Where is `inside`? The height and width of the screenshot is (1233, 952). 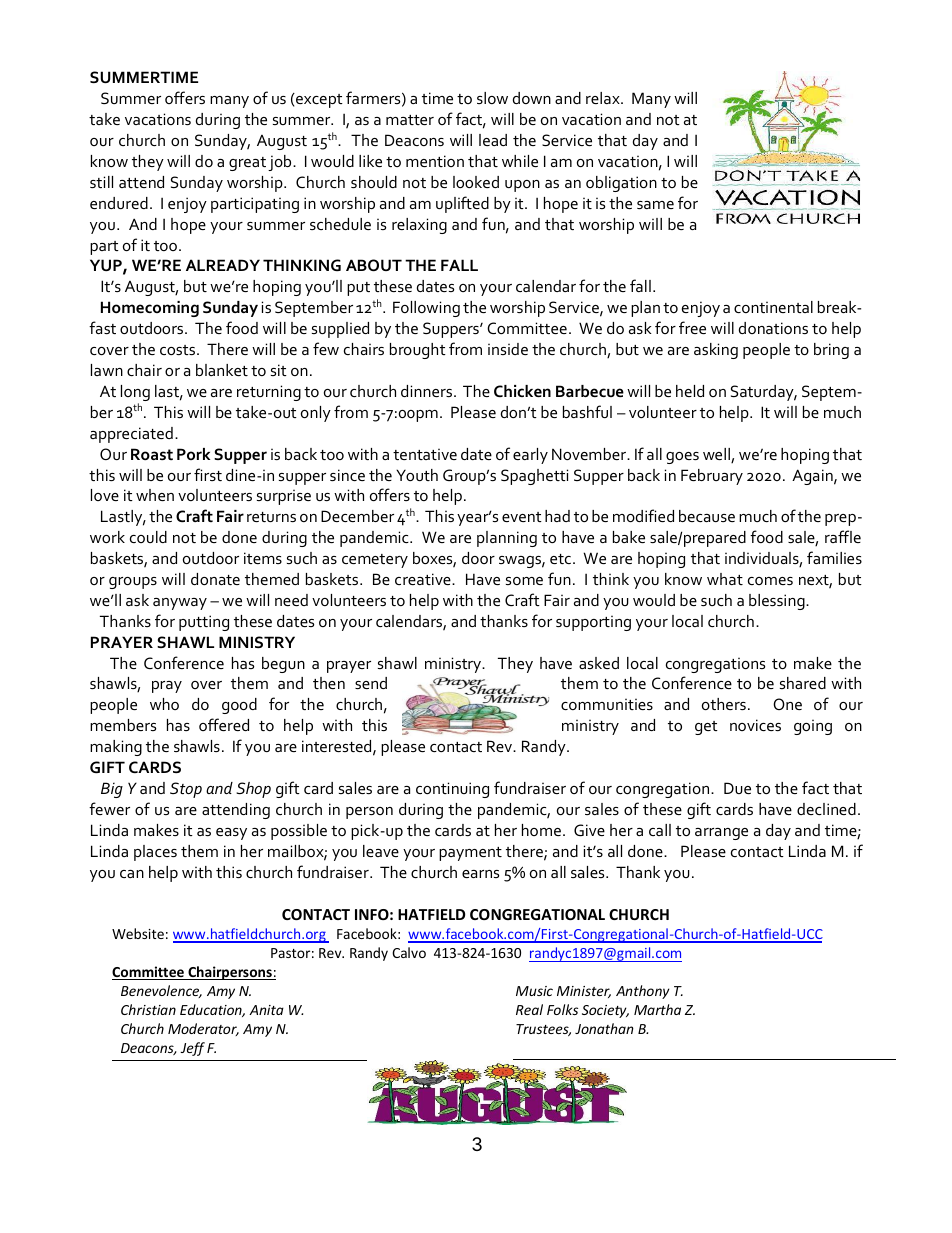 inside is located at coordinates (508, 349).
